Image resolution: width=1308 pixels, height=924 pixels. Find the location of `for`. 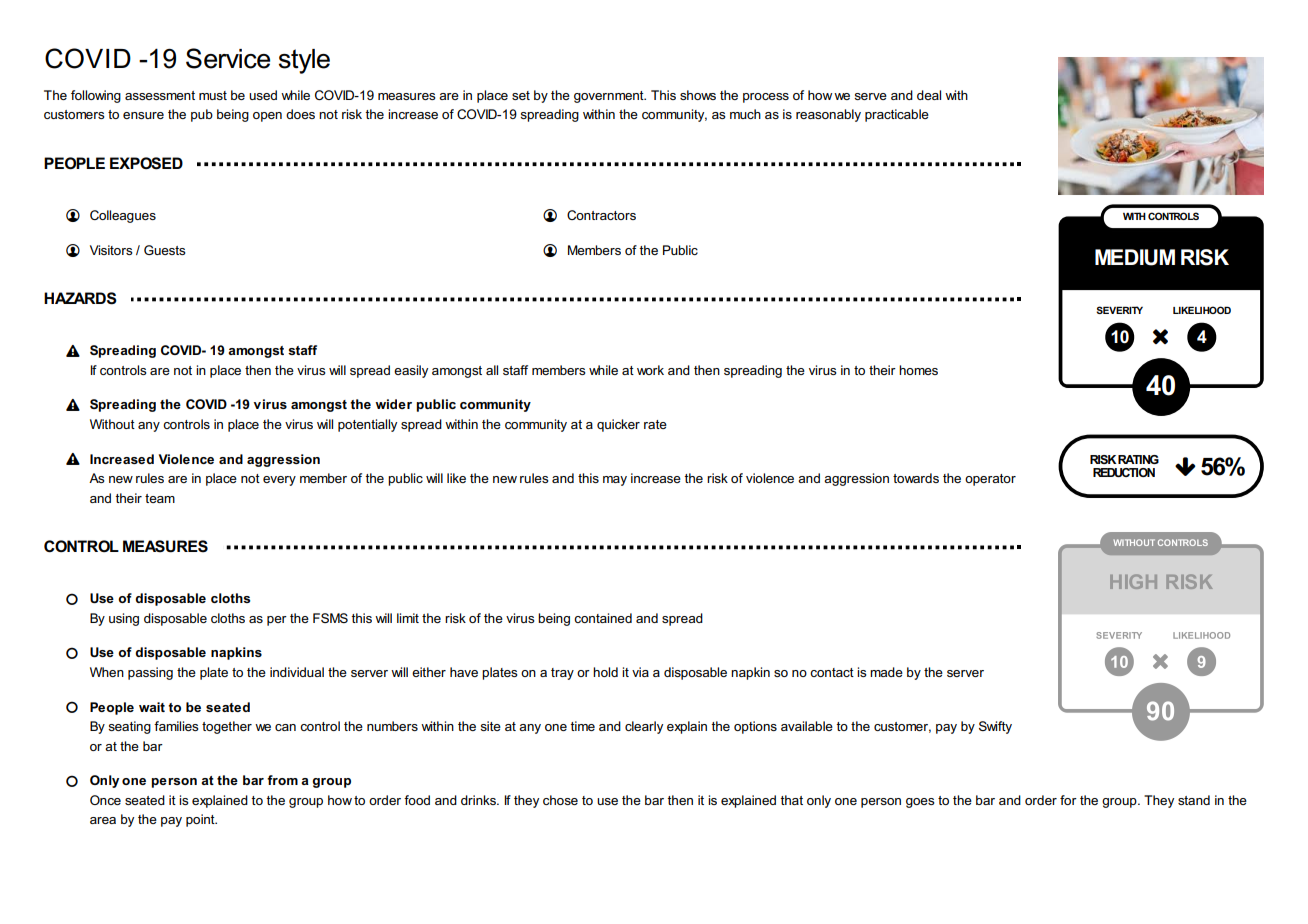

for is located at coordinates (1068, 800).
